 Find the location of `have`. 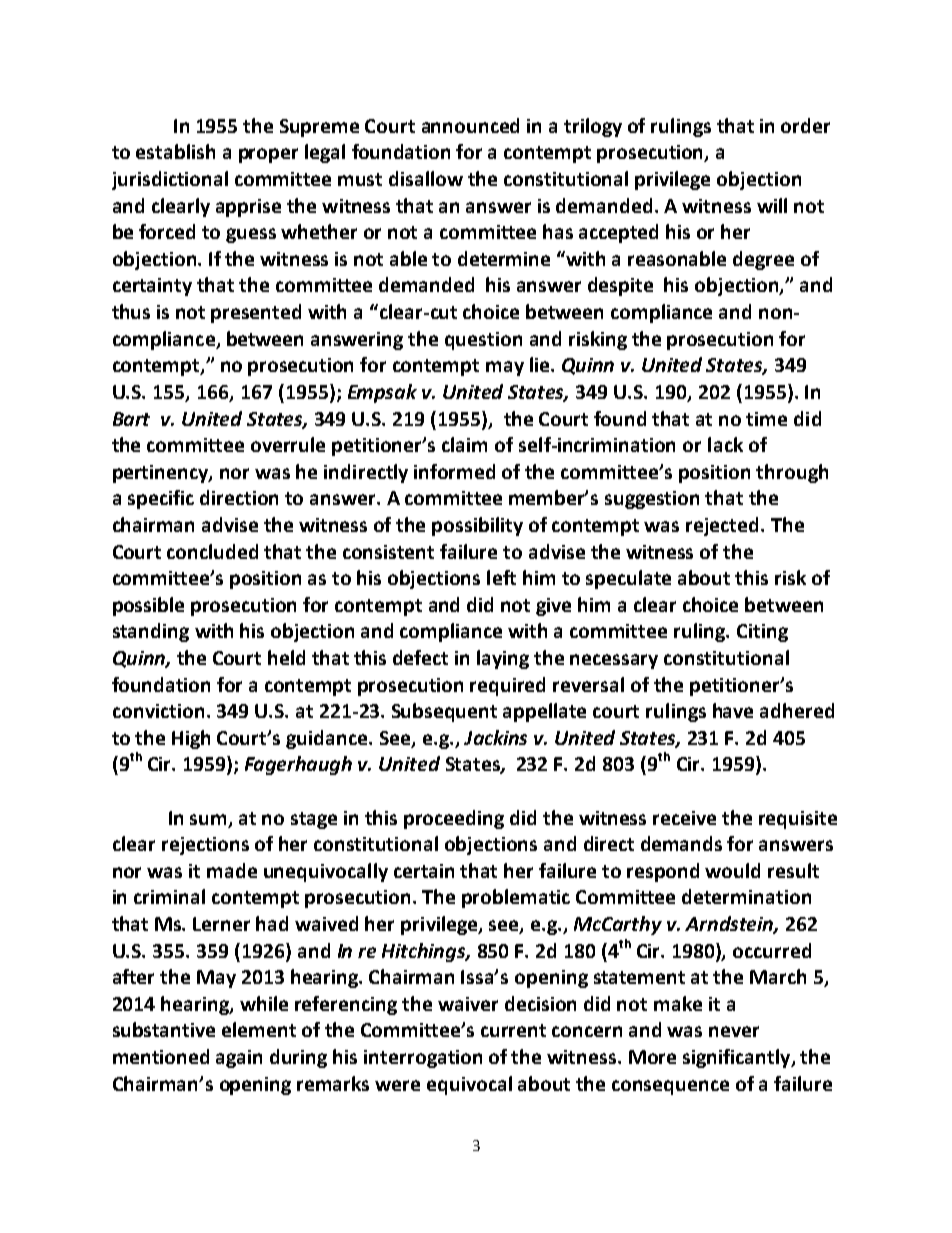

have is located at coordinates (733, 710).
